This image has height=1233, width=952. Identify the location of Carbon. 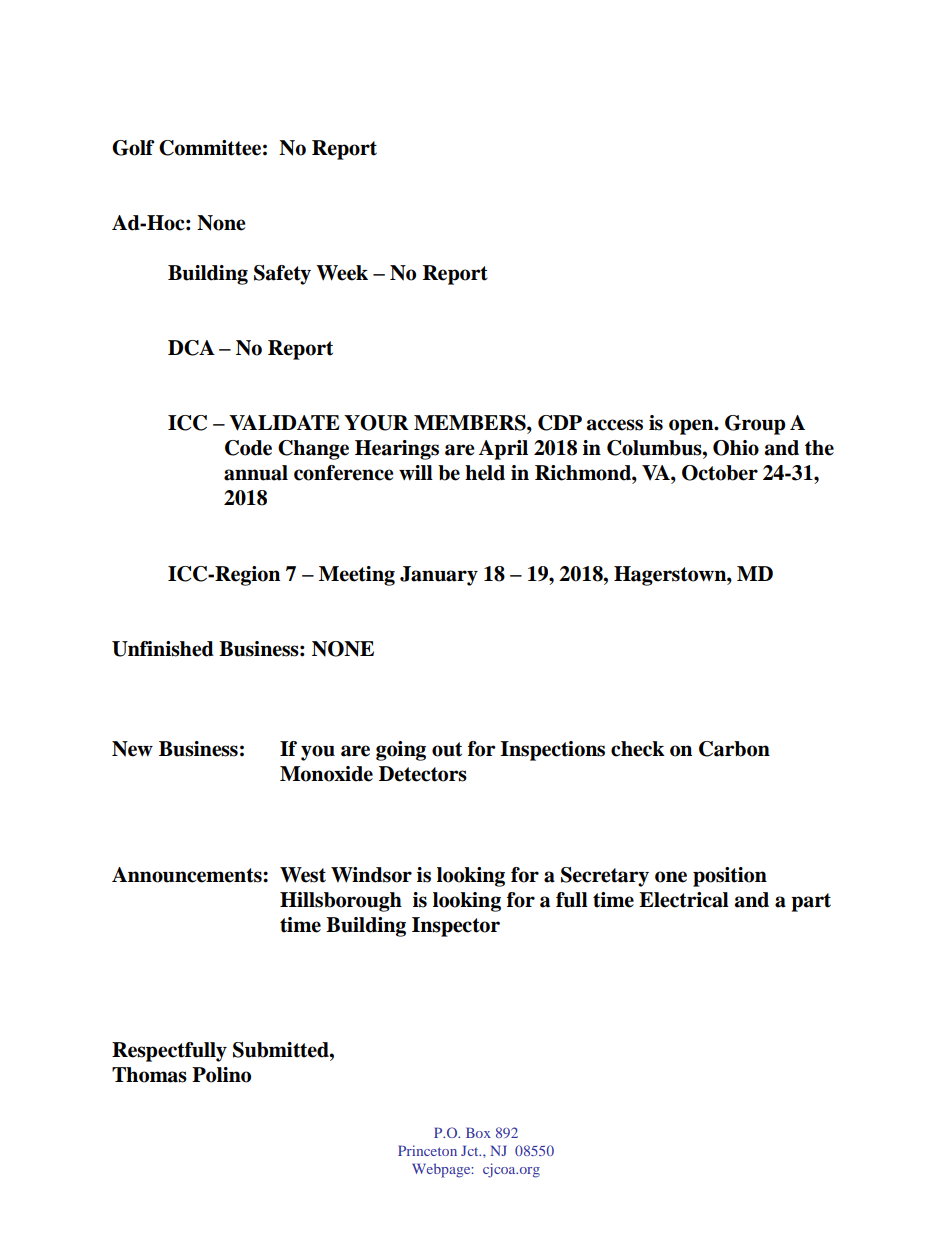
(734, 749).
